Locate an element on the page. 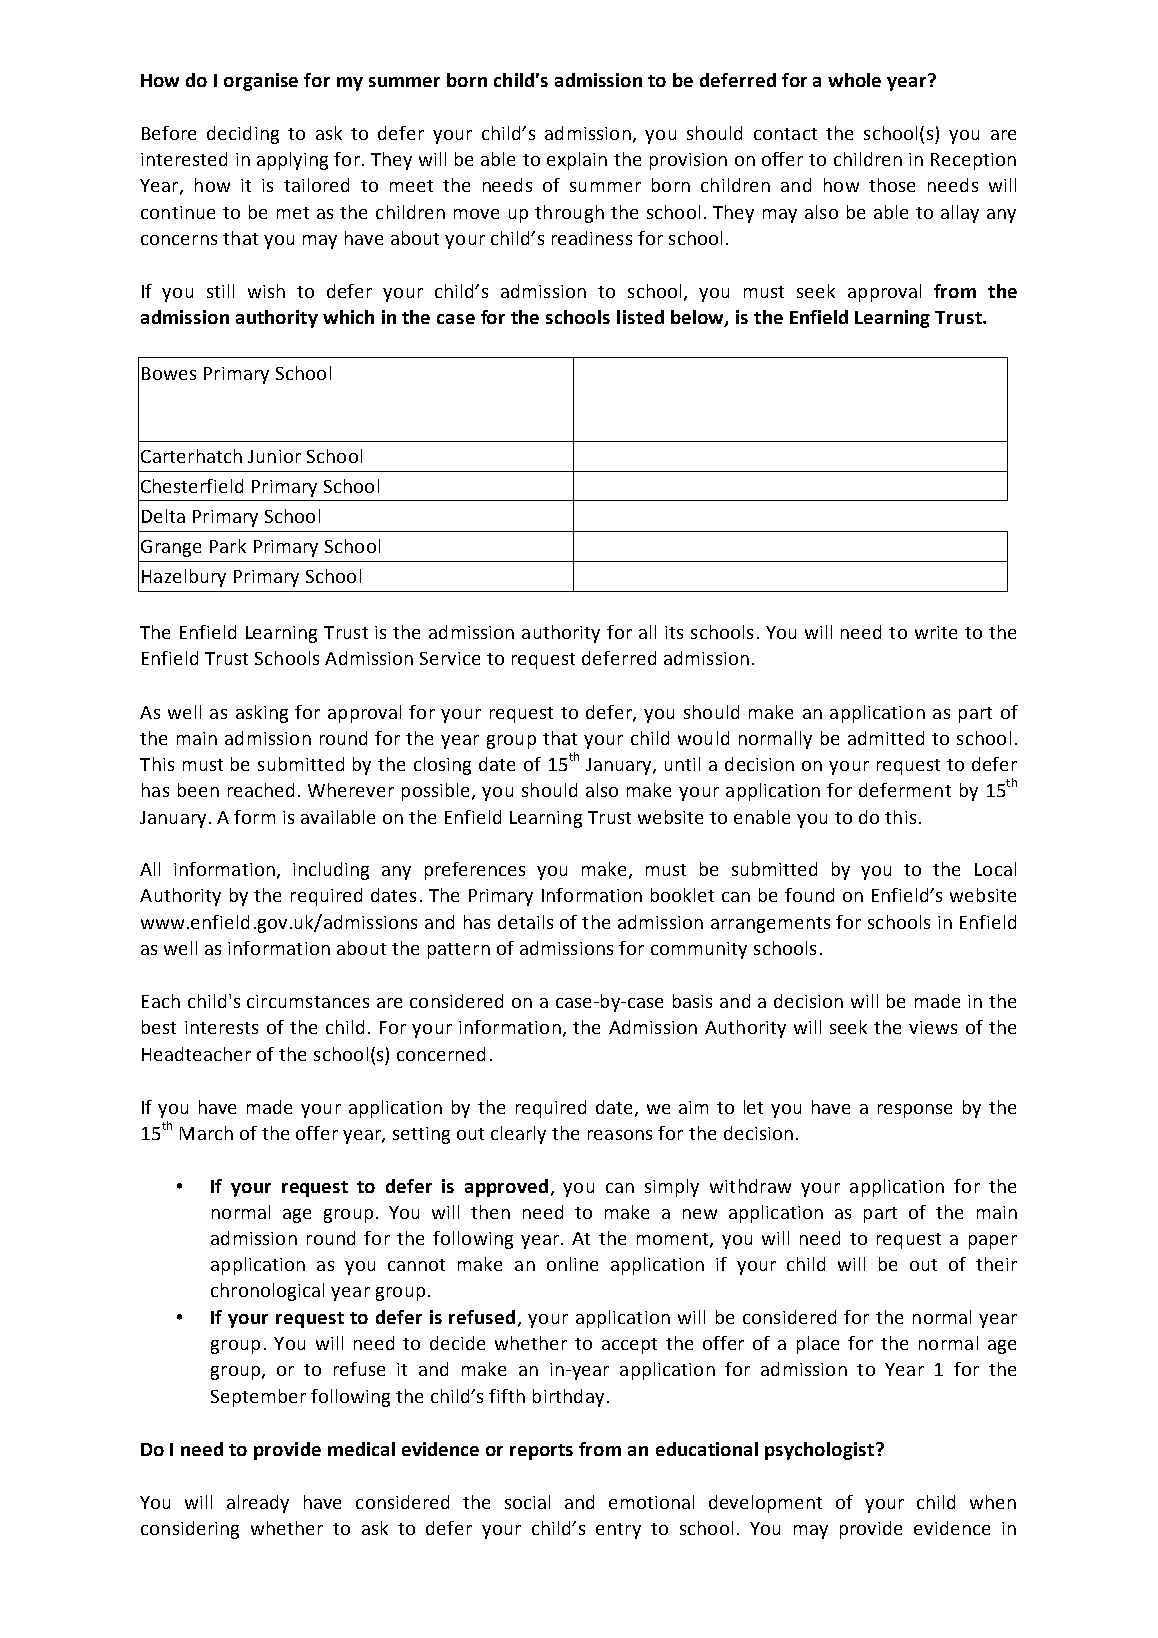  explain is located at coordinates (577, 161).
